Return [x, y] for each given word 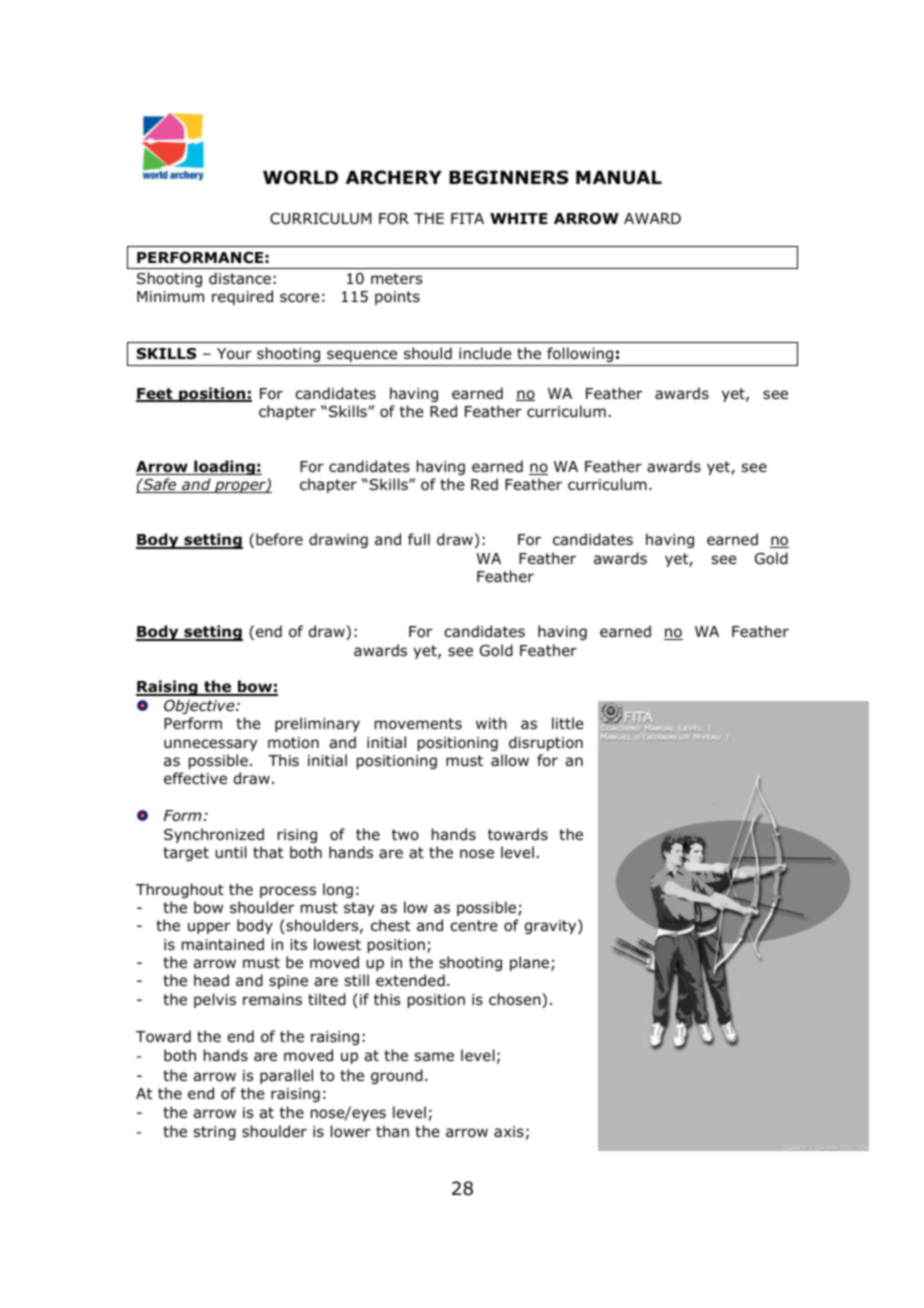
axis [509, 1132]
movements [418, 724]
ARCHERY [394, 177]
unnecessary [210, 745]
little [568, 723]
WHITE [519, 218]
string [215, 1133]
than [392, 1131]
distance [240, 278]
